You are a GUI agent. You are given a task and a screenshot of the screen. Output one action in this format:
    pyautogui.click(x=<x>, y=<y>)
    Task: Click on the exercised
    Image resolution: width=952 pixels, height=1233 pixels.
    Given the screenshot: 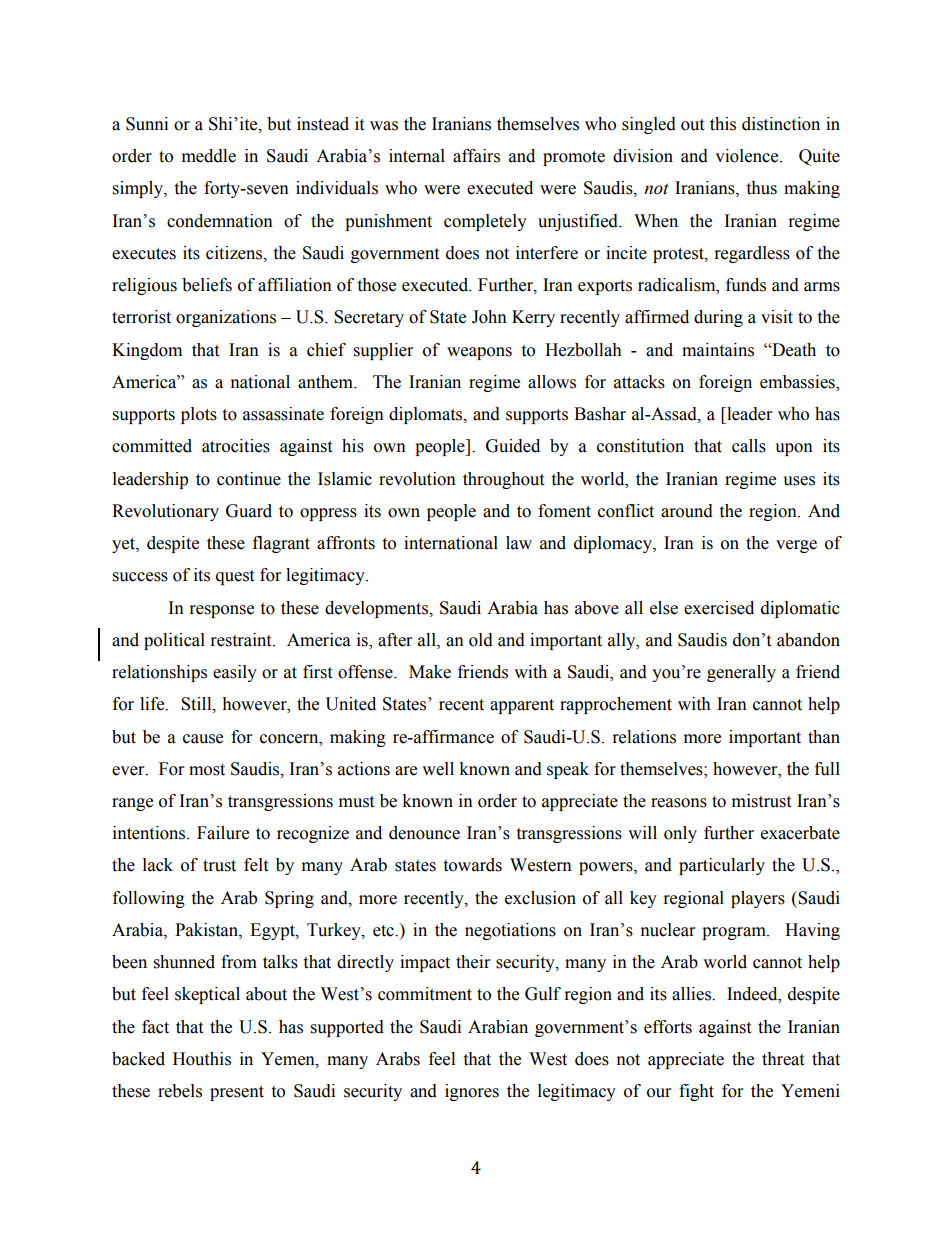 What is the action you would take?
    pyautogui.click(x=719, y=608)
